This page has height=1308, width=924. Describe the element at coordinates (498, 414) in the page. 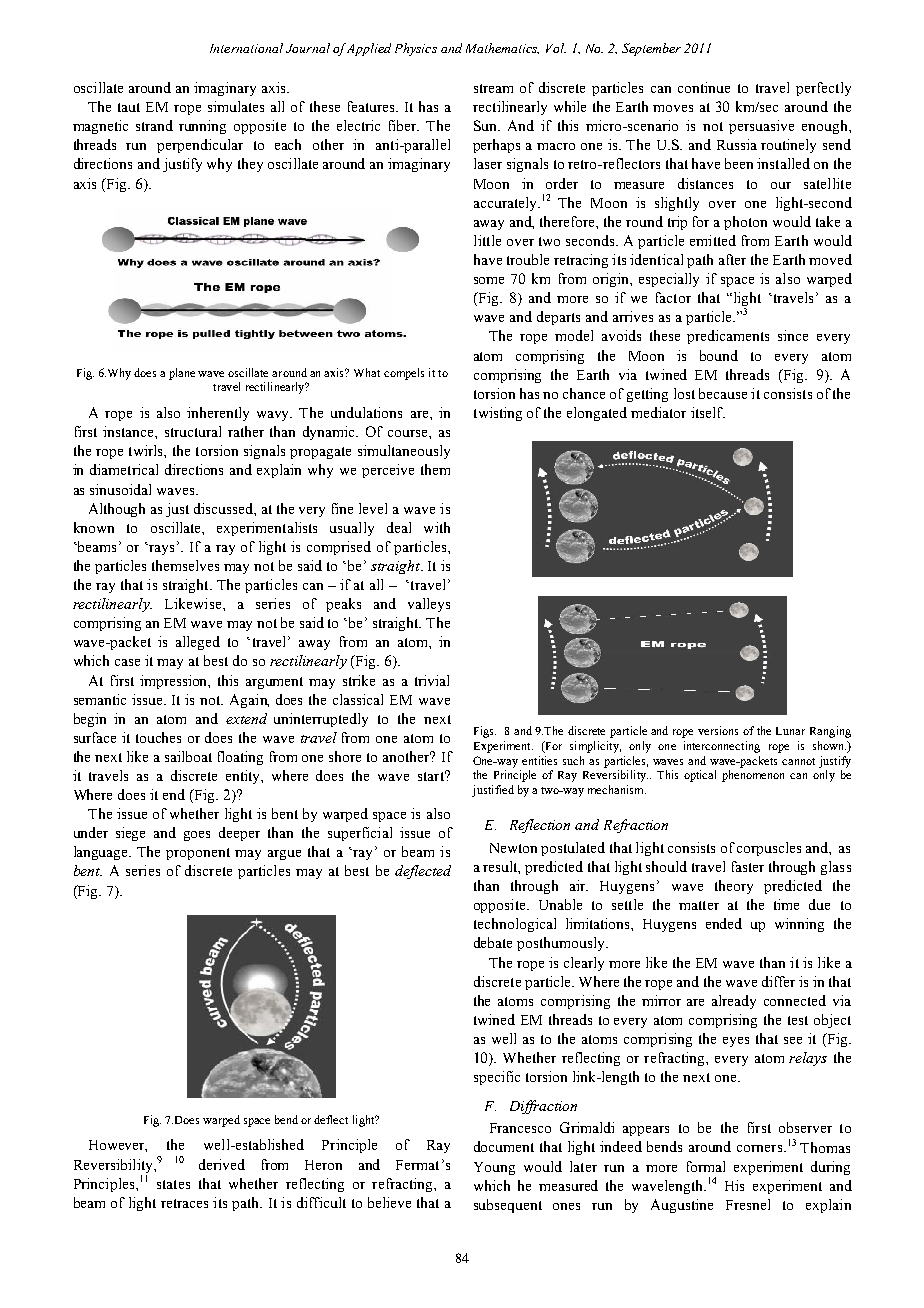

I see `twisting` at that location.
